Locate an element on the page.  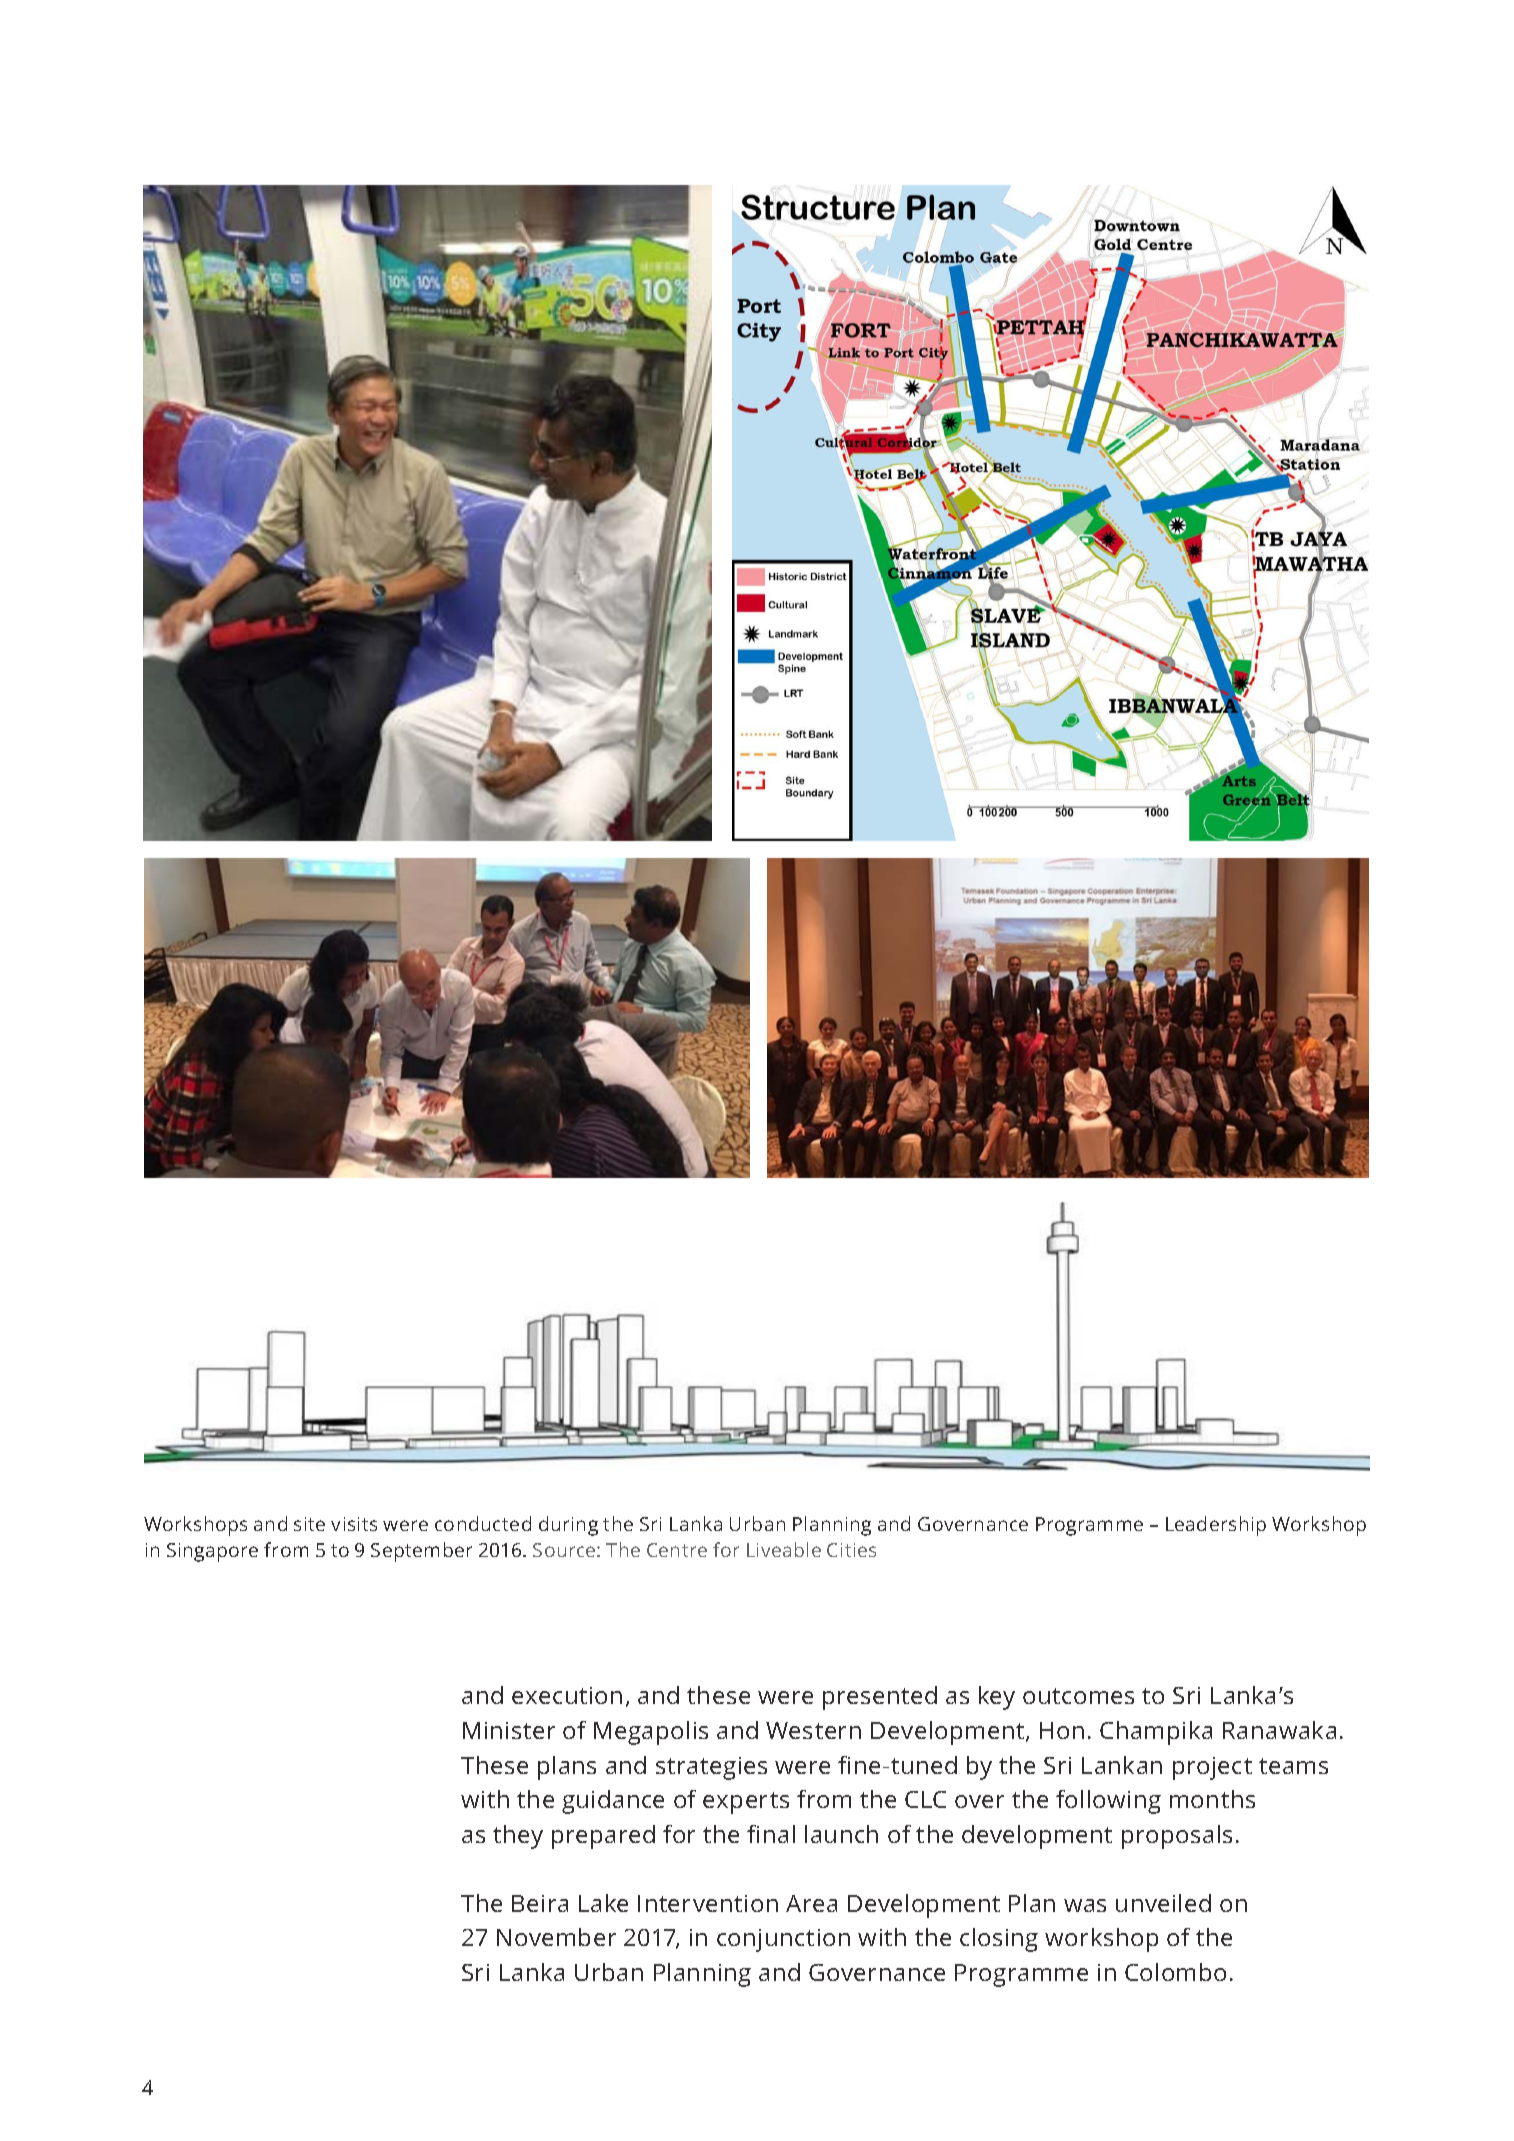
project is located at coordinates (1212, 1768).
